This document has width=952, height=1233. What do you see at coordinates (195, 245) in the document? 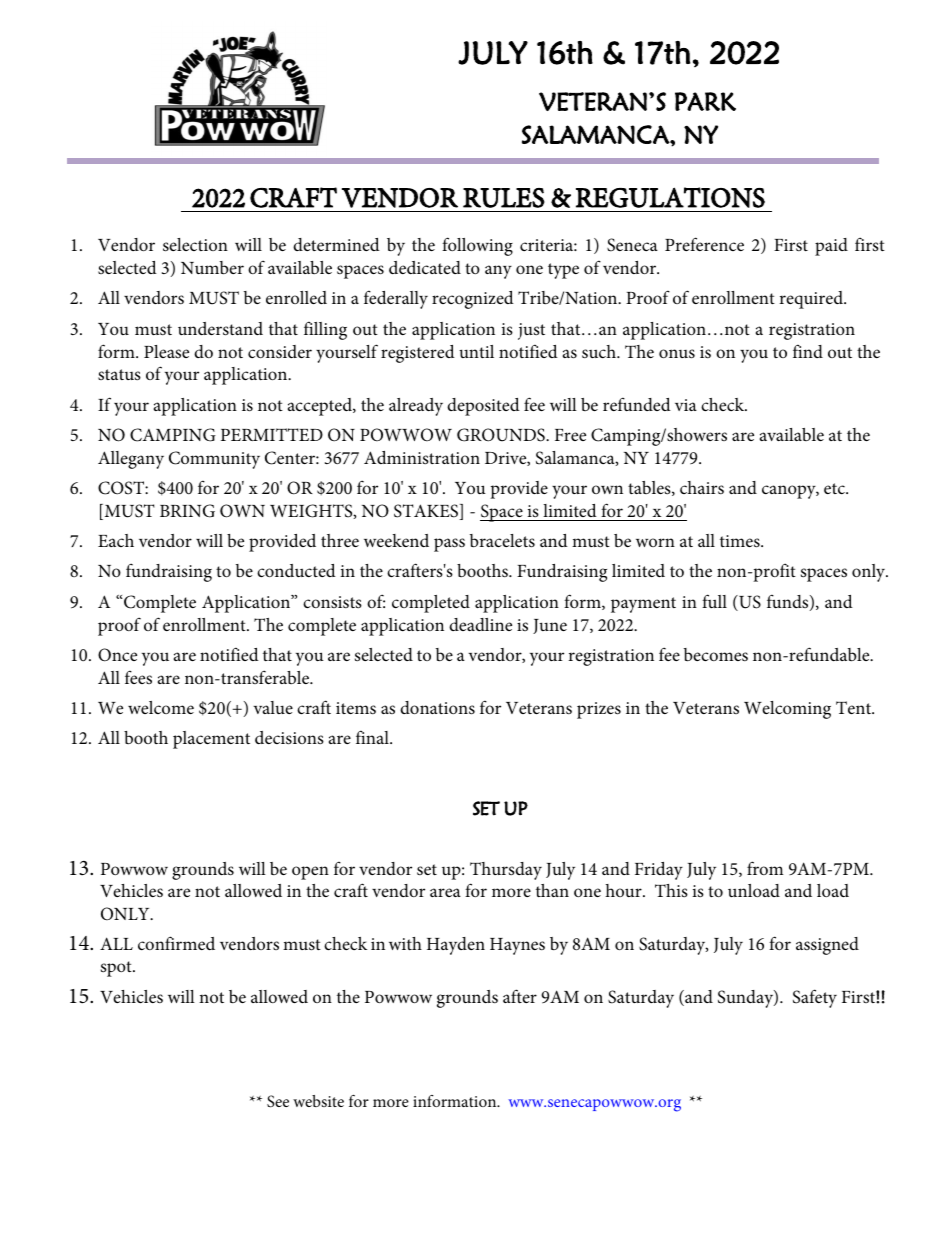
I see `selection` at bounding box center [195, 245].
